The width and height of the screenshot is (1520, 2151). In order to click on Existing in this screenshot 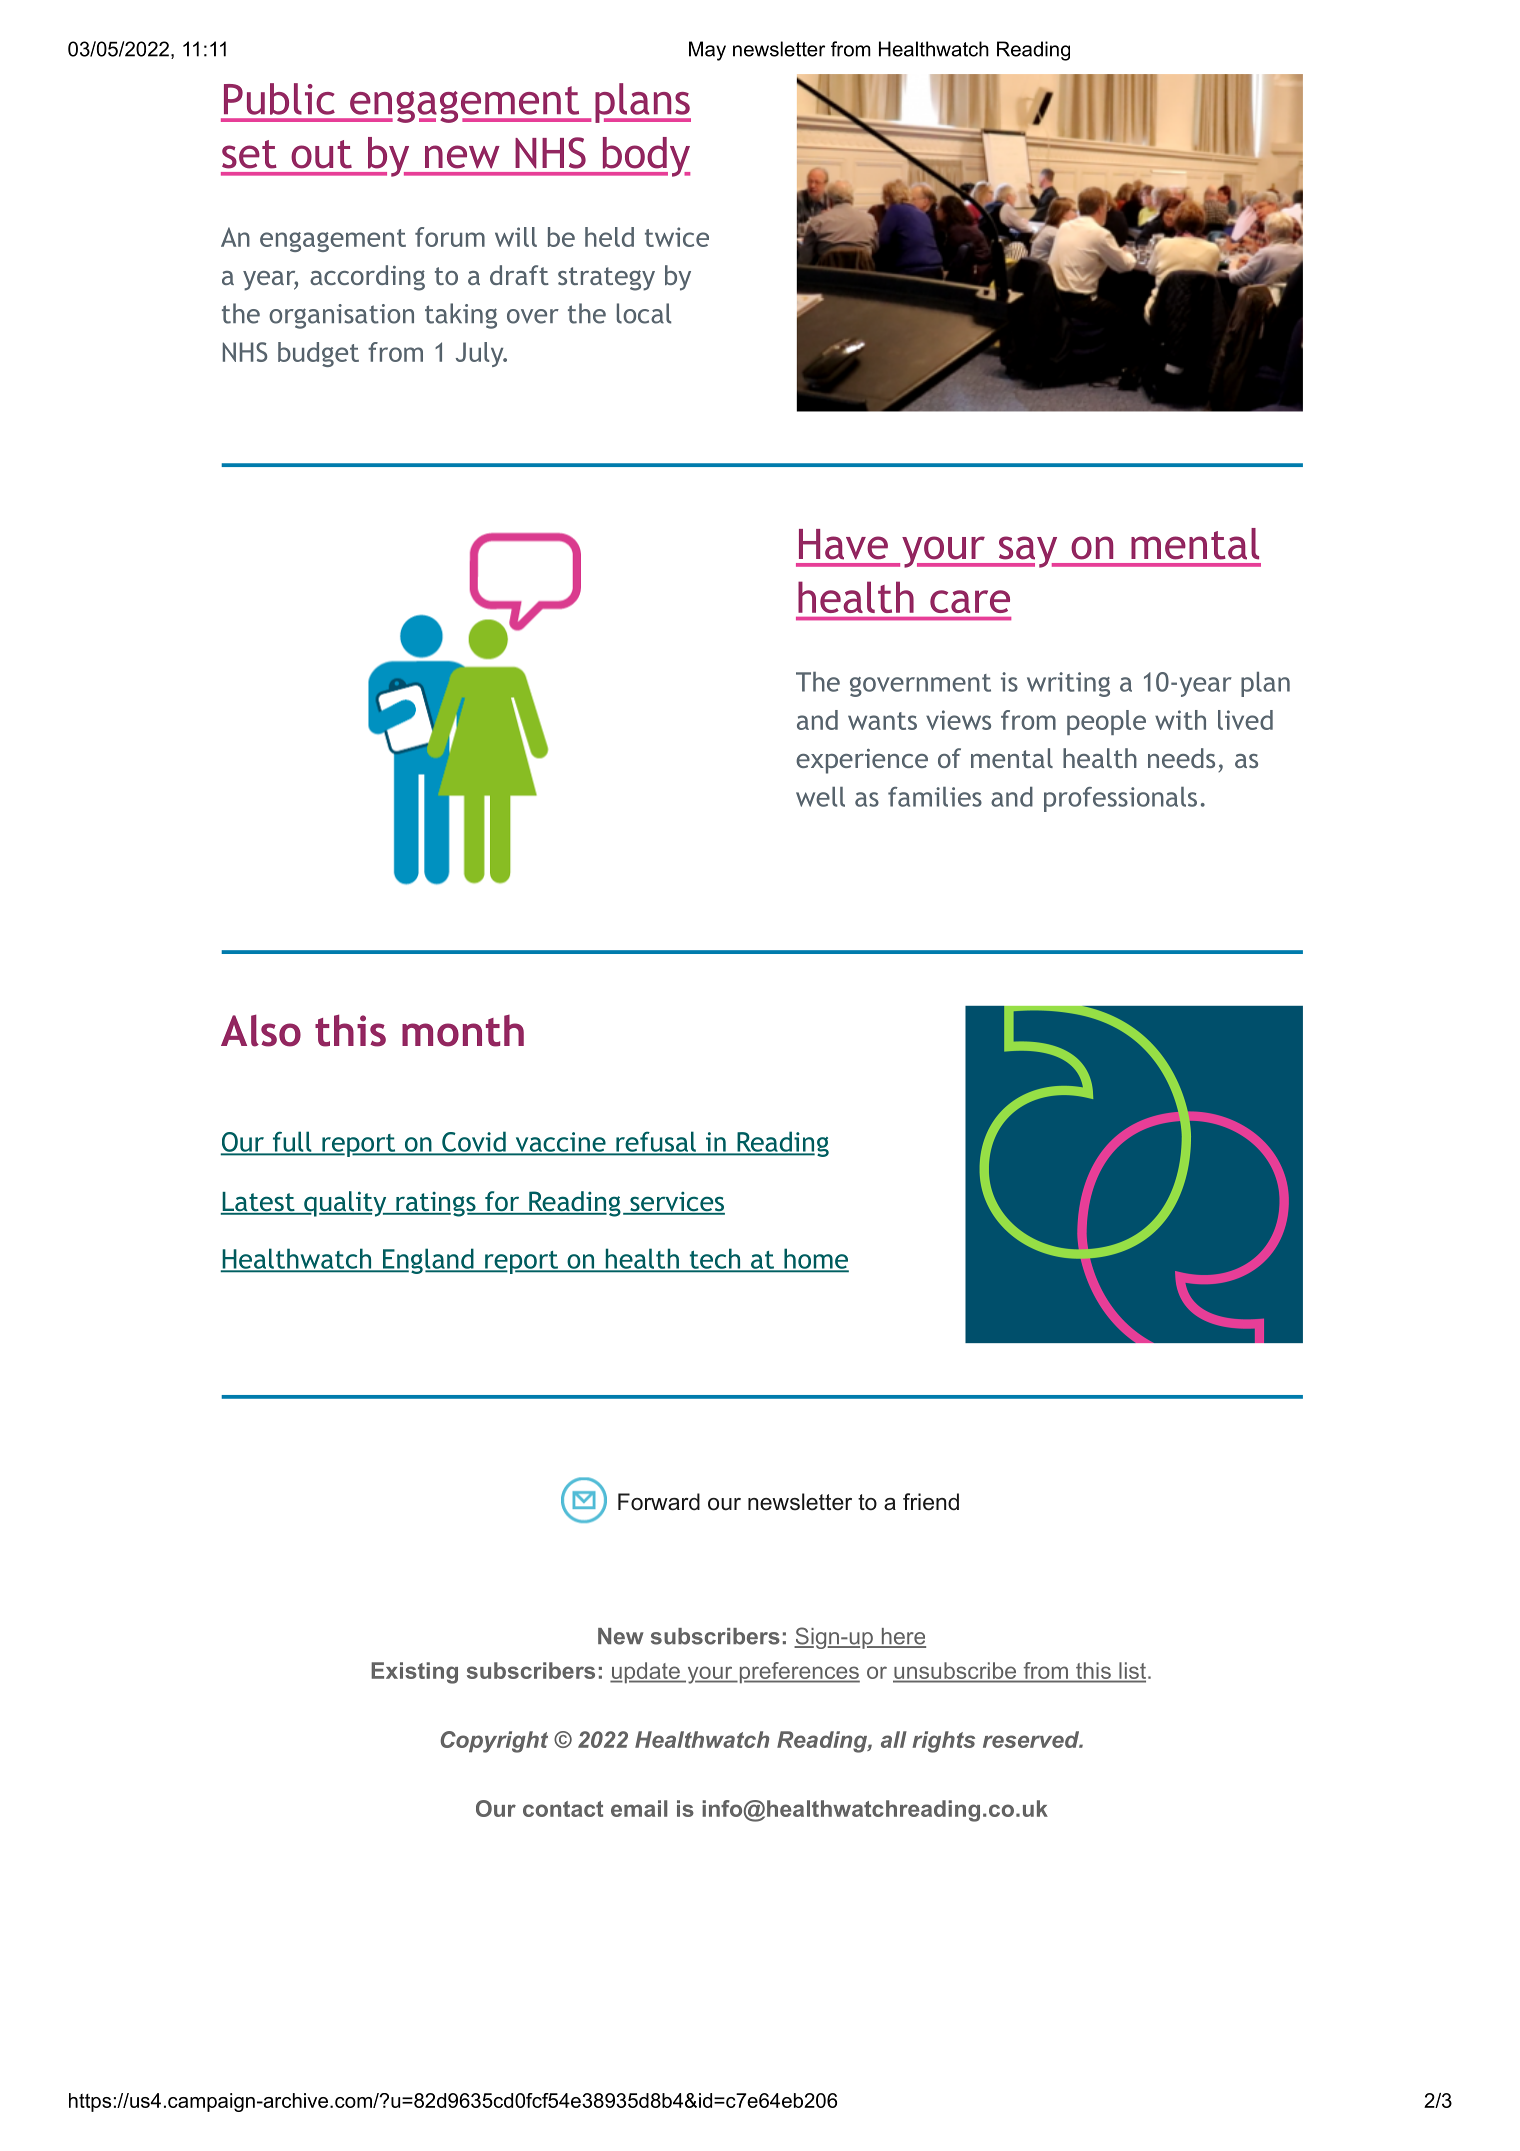, I will do `click(414, 1673)`.
